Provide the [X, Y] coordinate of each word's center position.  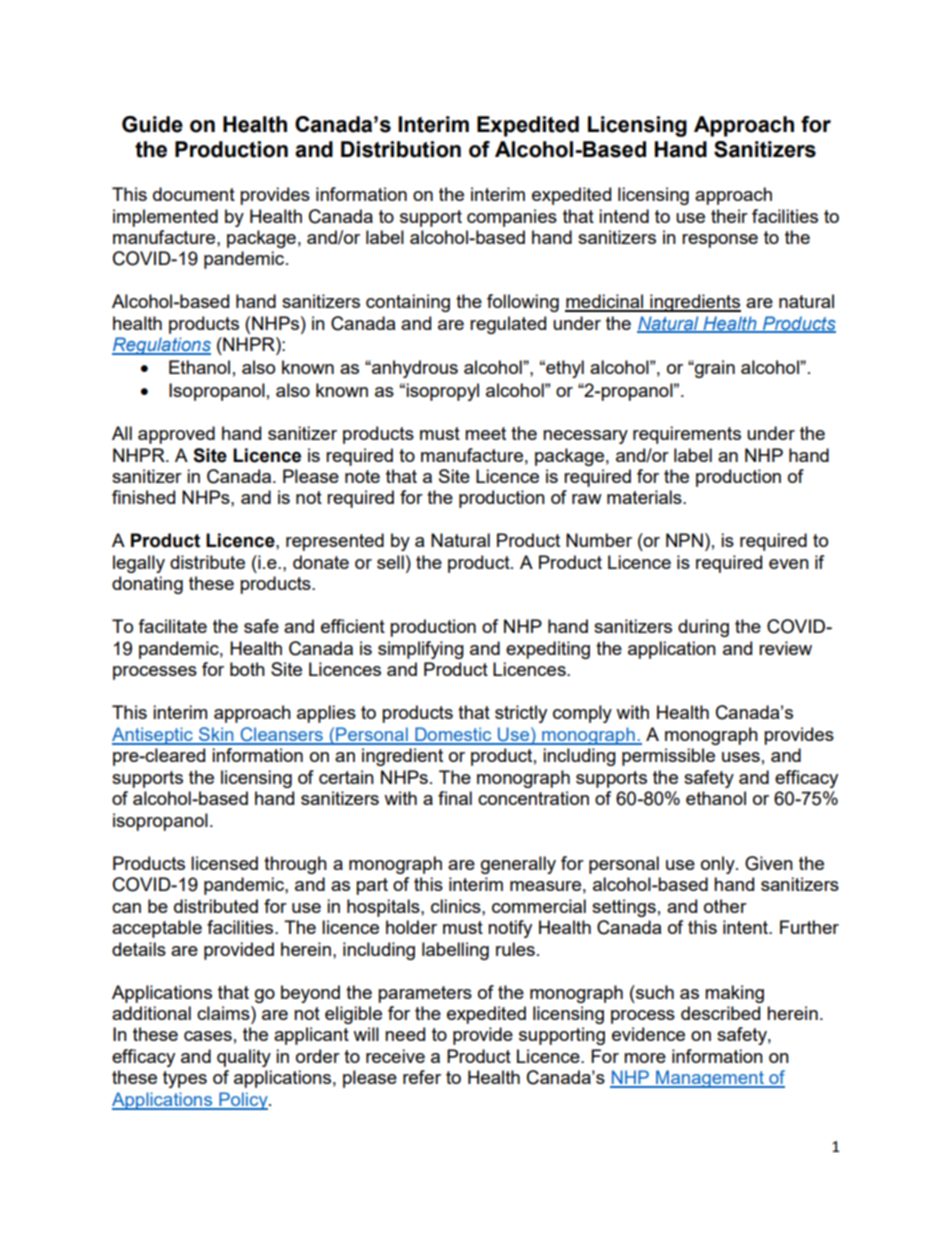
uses [741, 757]
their [729, 216]
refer [422, 1077]
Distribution [401, 149]
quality [244, 1058]
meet [485, 433]
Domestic [453, 735]
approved [176, 435]
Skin [216, 735]
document [194, 194]
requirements [687, 435]
